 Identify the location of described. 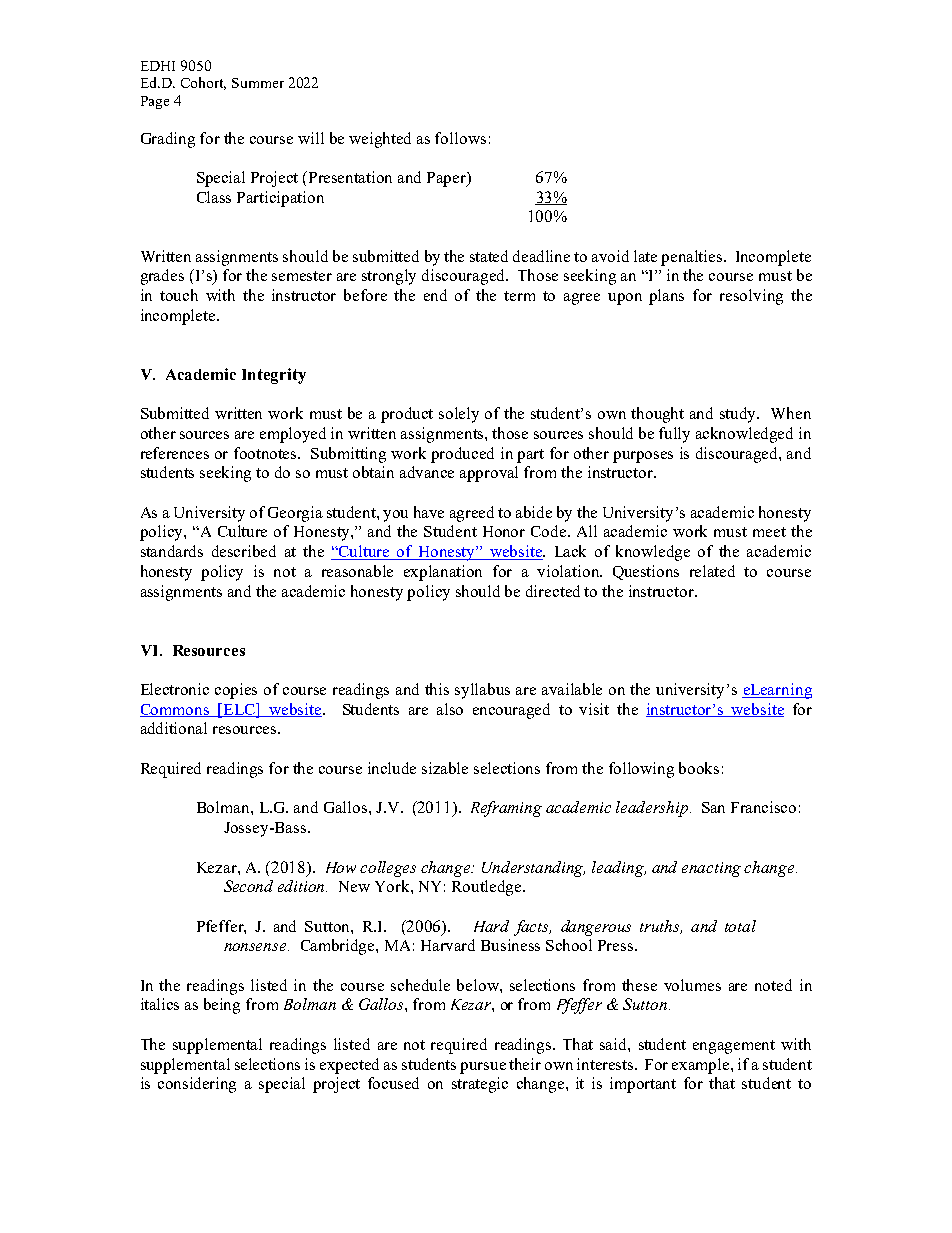
(244, 551).
